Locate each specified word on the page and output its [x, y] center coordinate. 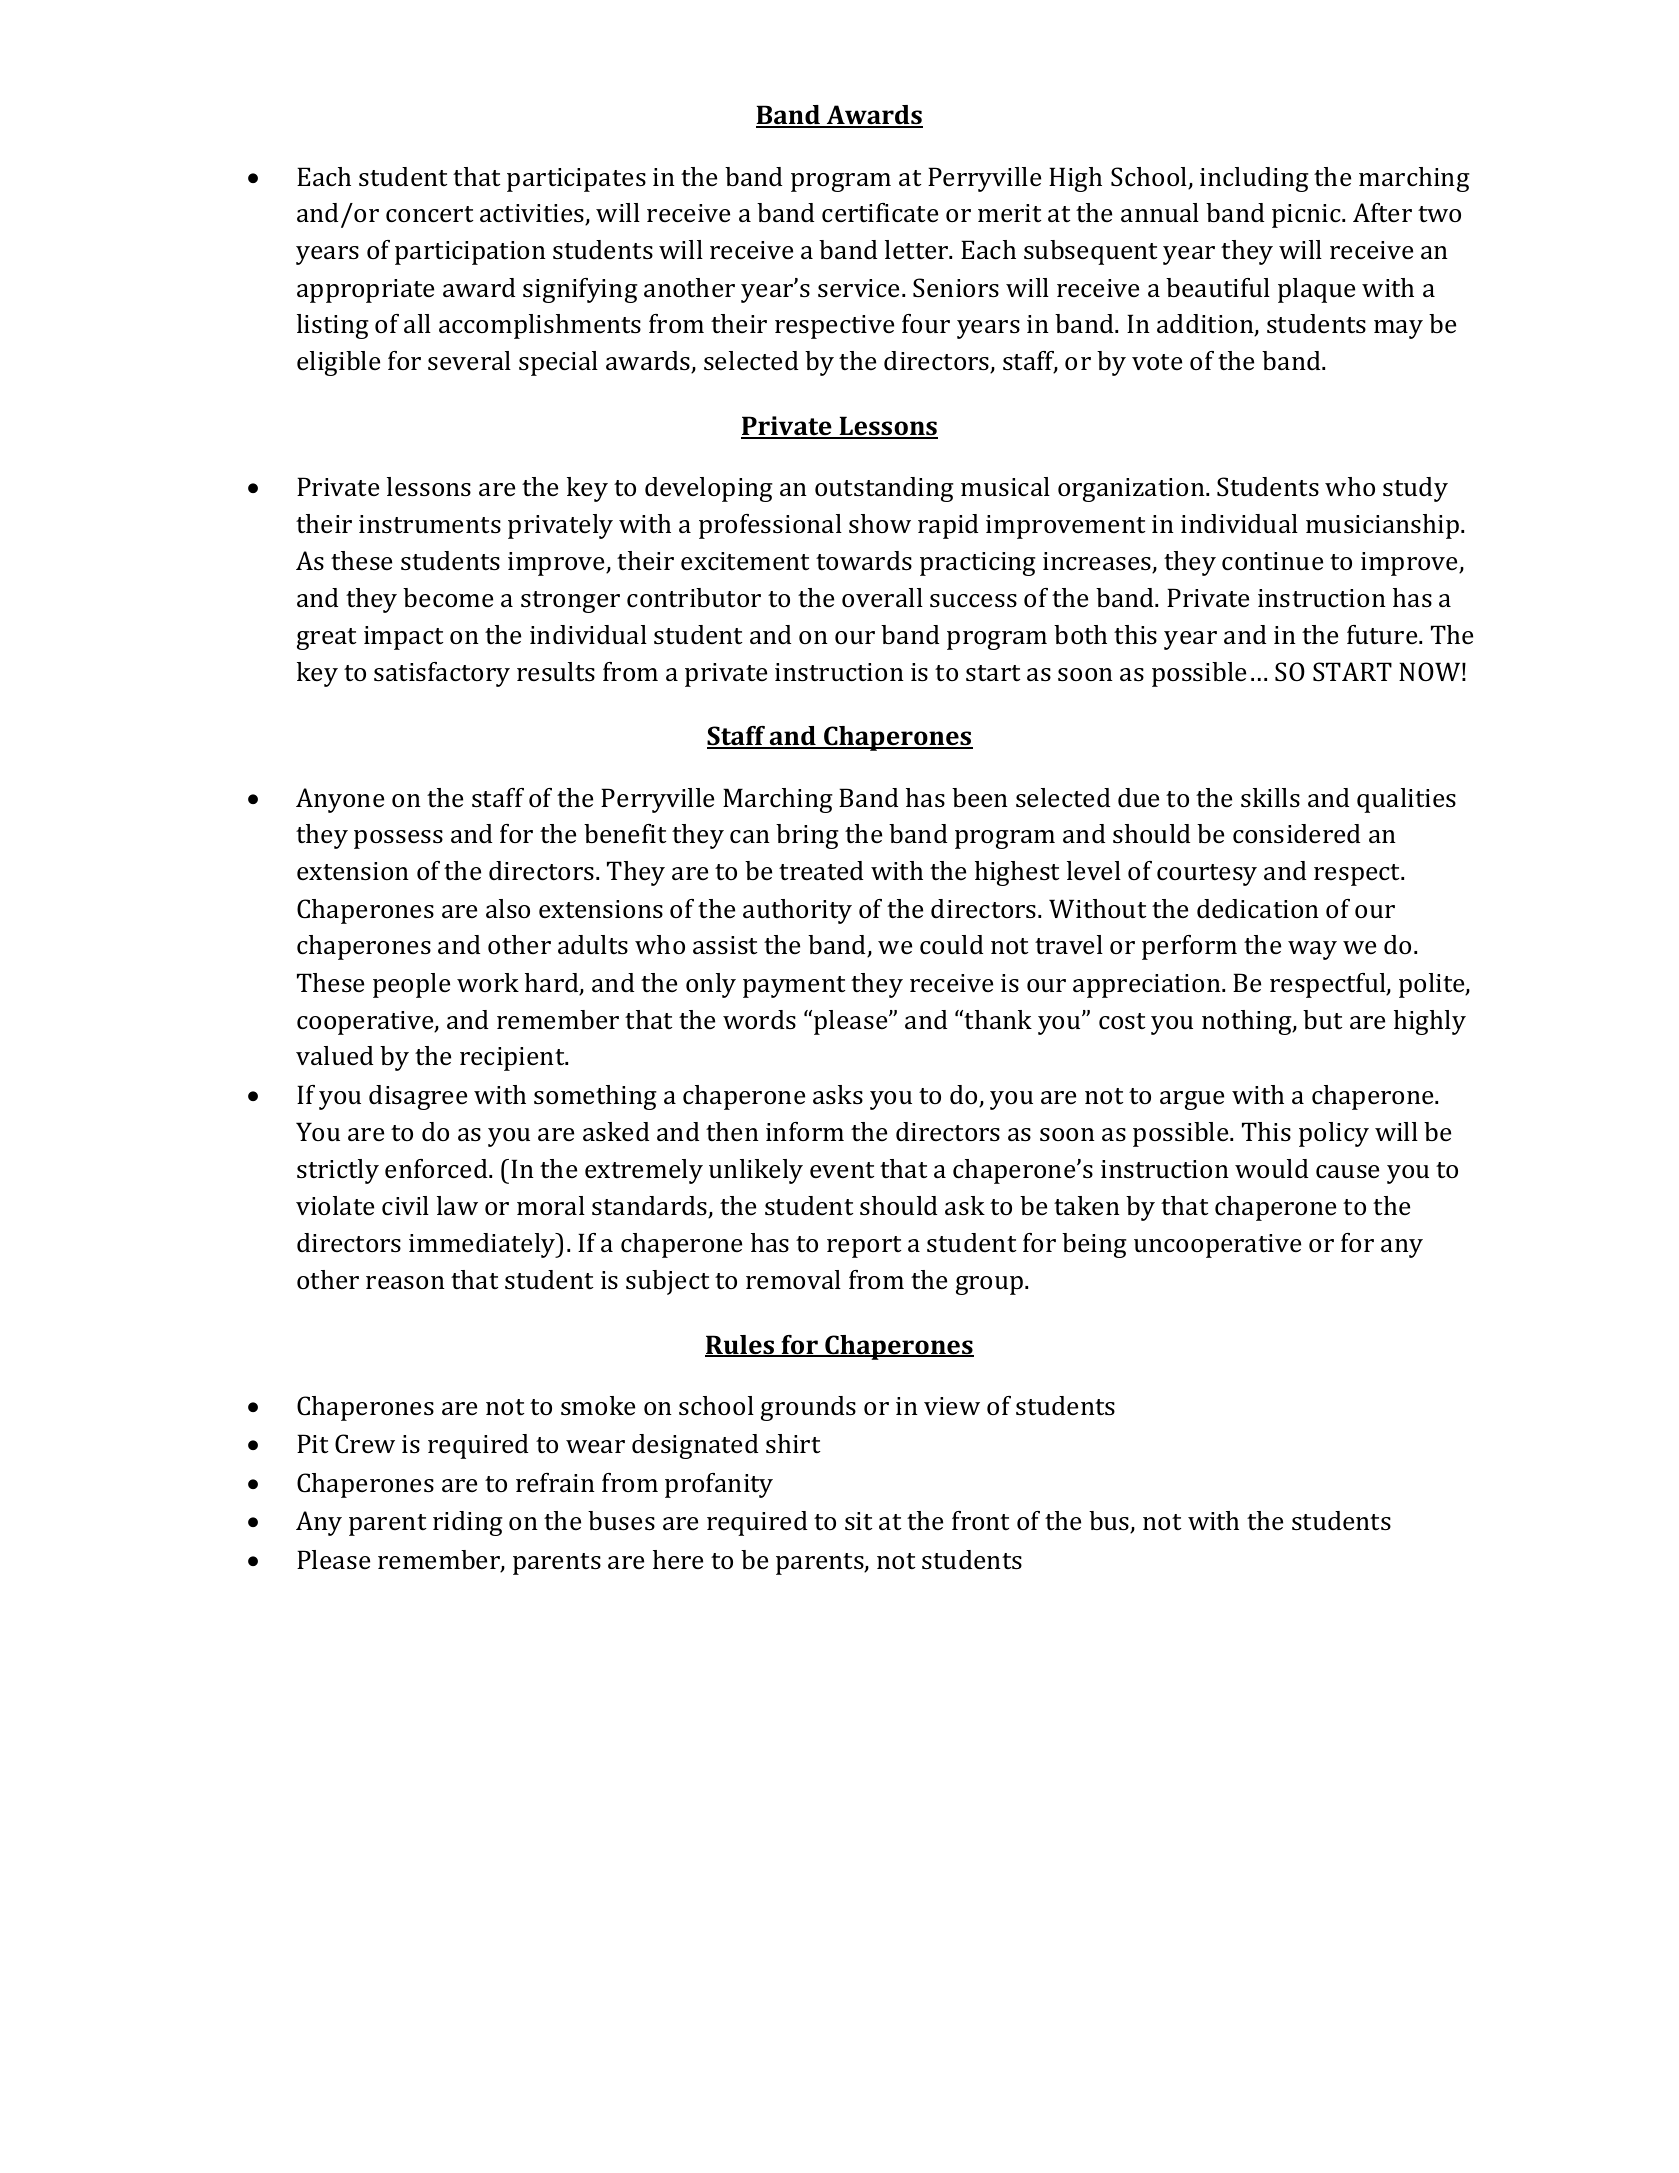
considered [1296, 834]
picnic [1307, 216]
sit [858, 1521]
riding [468, 1523]
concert [429, 214]
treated [821, 871]
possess [398, 839]
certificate [880, 213]
